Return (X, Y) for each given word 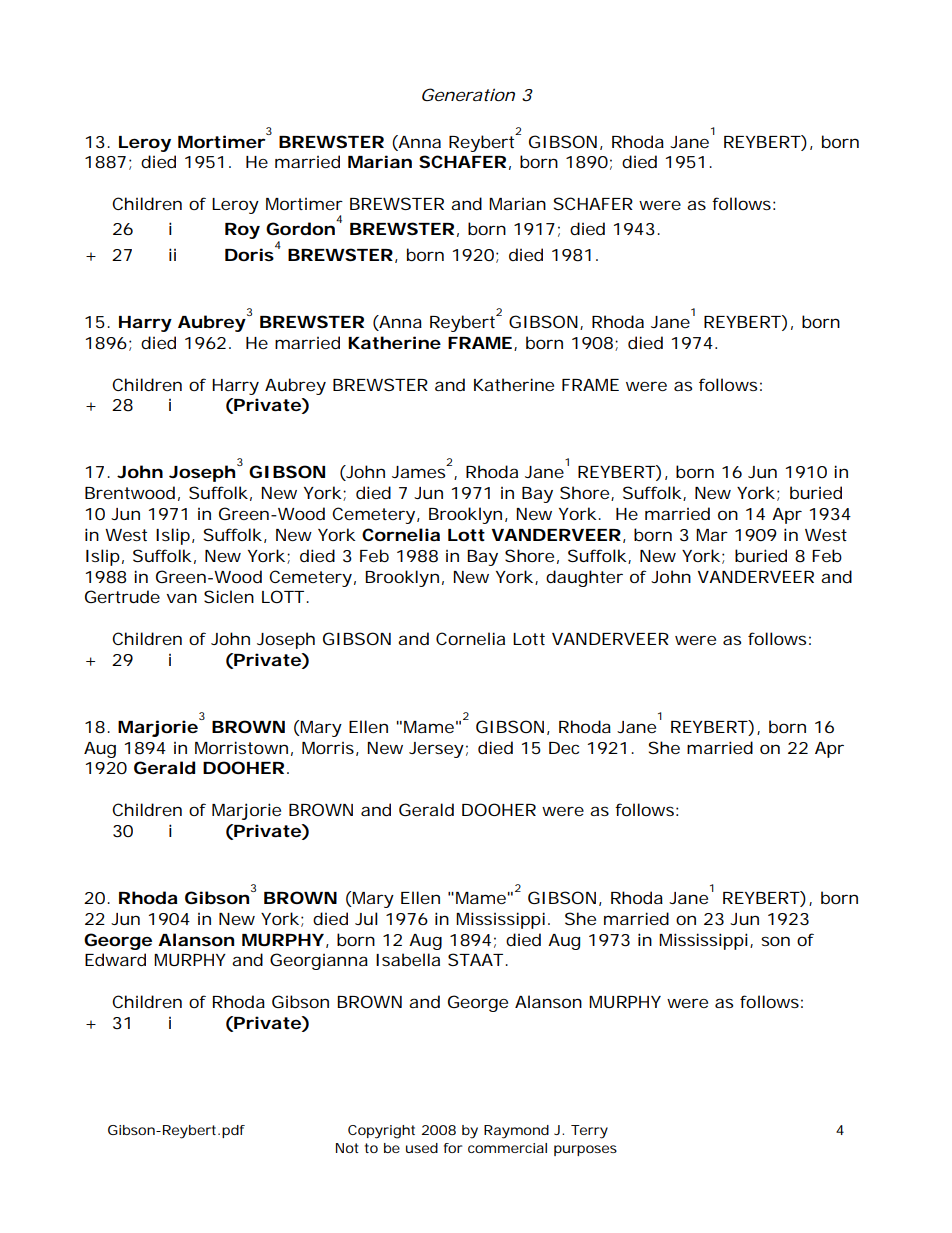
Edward (115, 959)
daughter (584, 578)
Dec (564, 748)
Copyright (381, 1132)
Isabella (408, 959)
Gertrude (122, 596)
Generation (468, 94)
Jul (366, 918)
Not (347, 1148)
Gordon (300, 228)
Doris (250, 253)
